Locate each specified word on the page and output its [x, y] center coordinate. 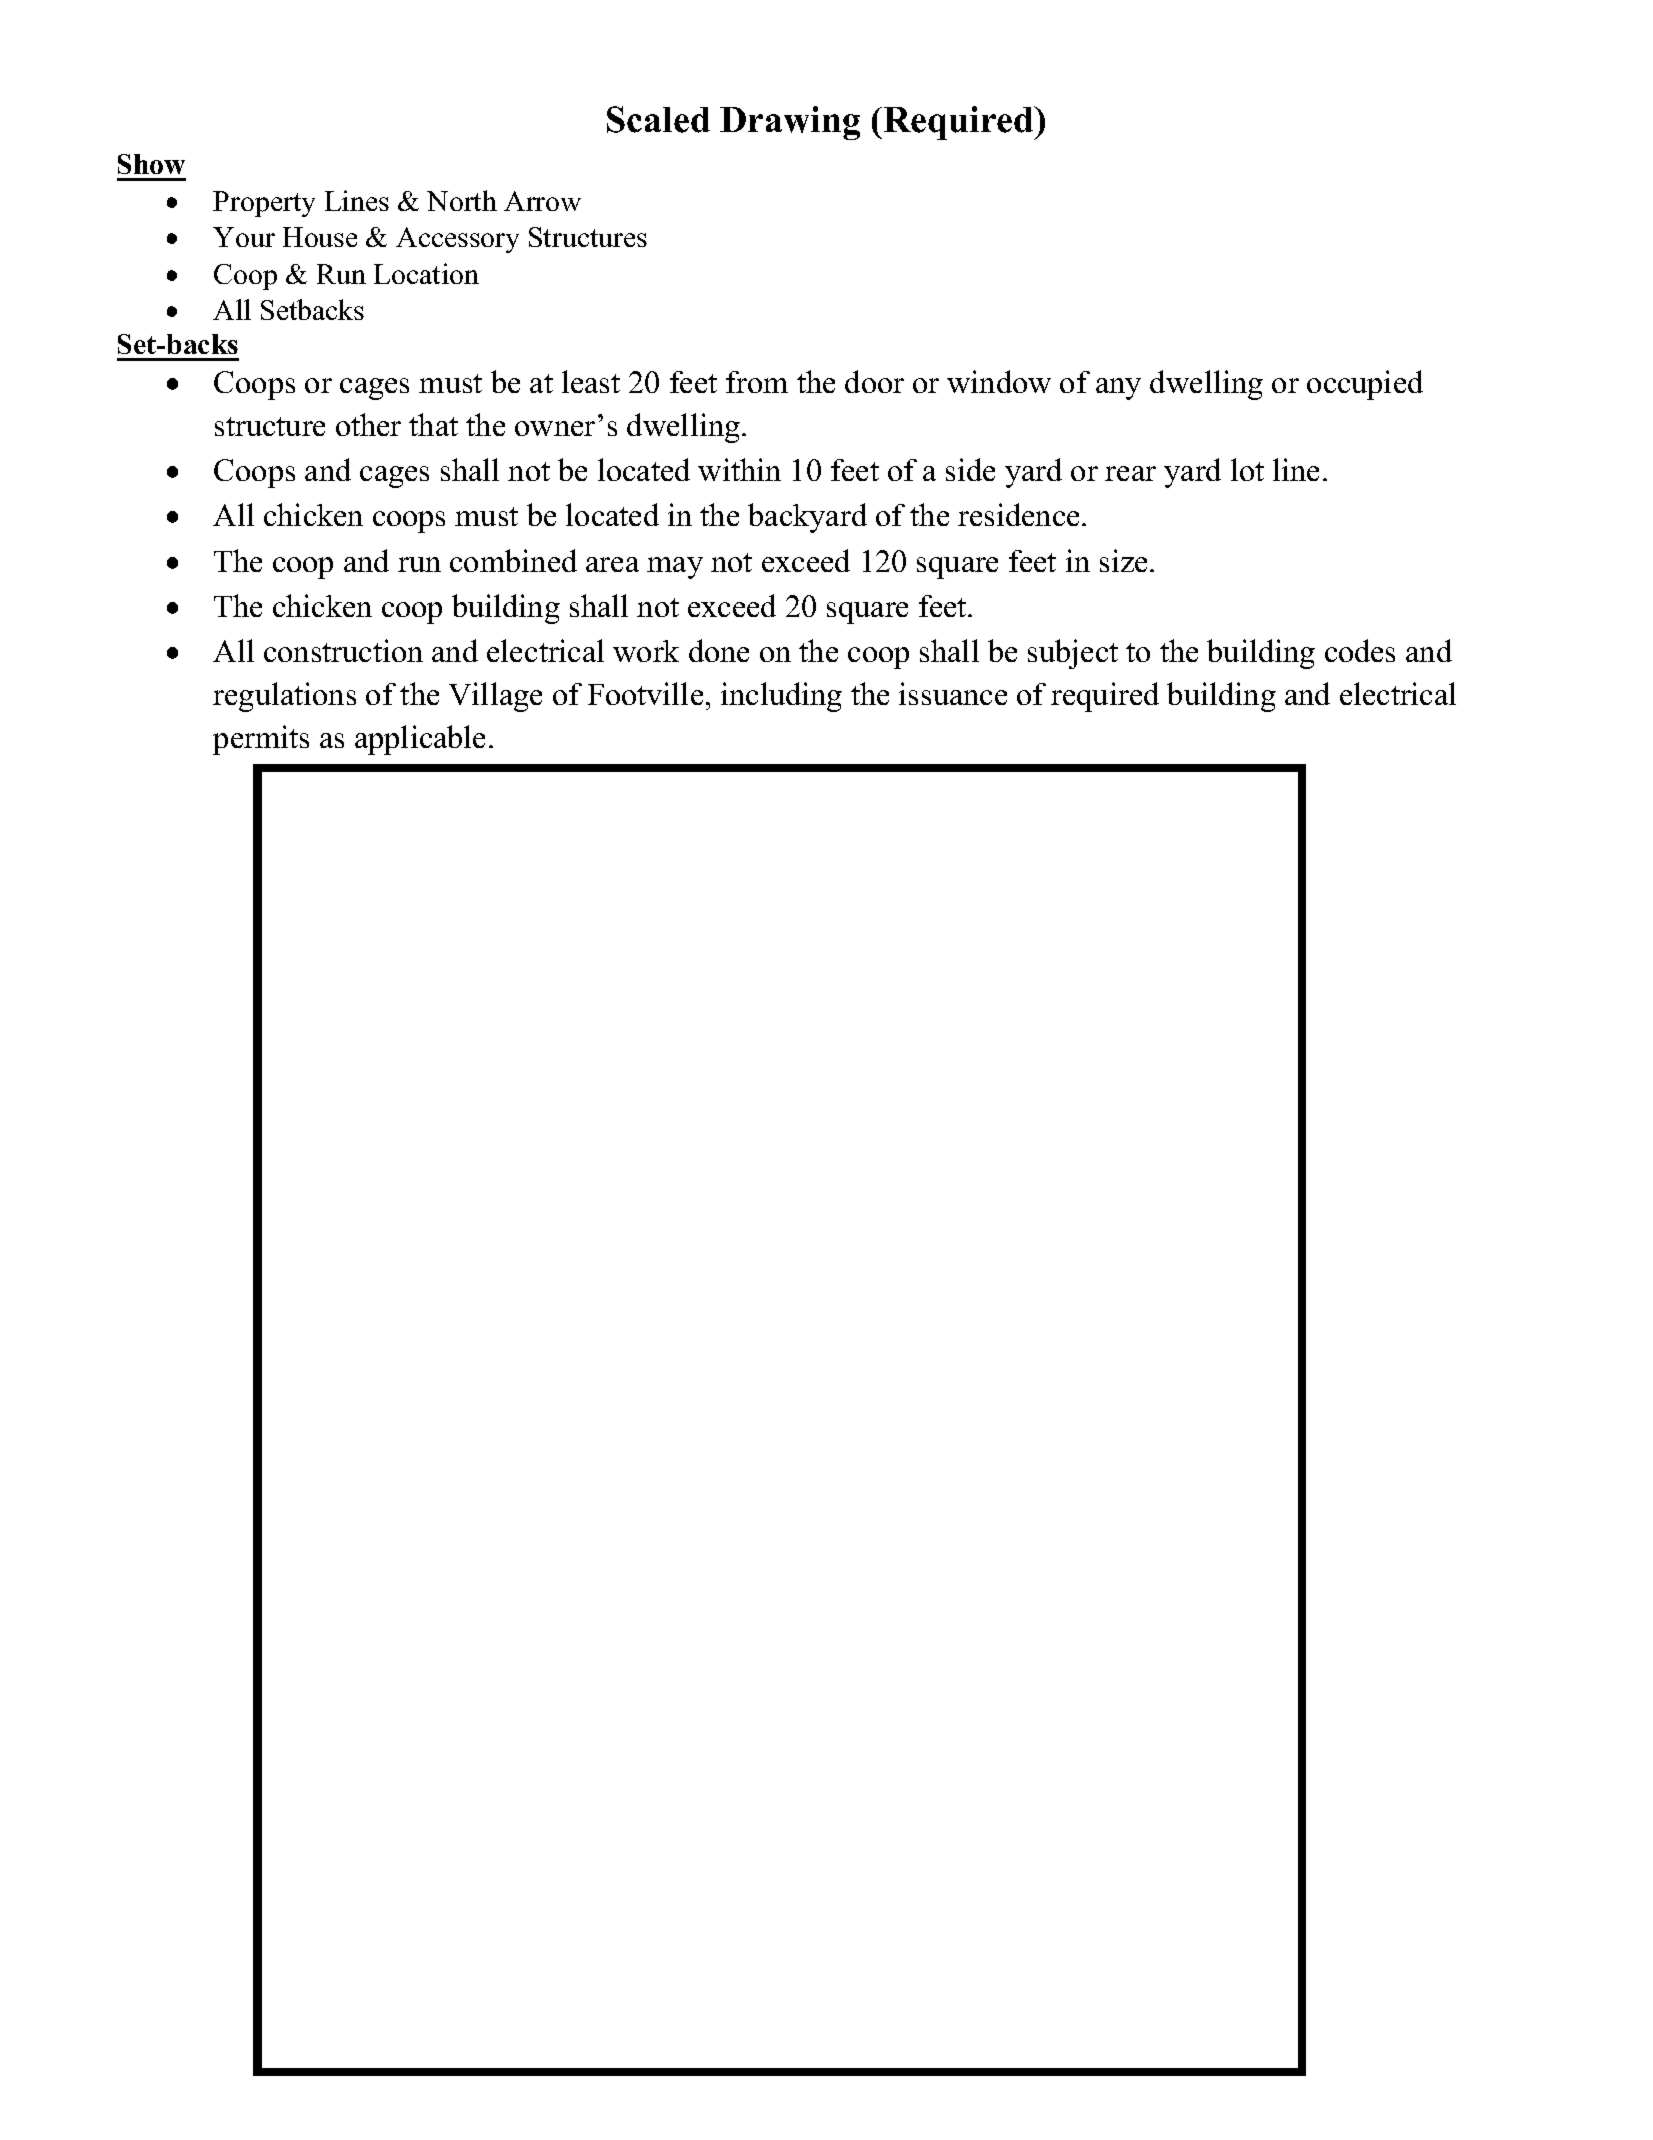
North [462, 200]
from [757, 382]
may [675, 568]
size [1123, 560]
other [368, 424]
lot [1247, 469]
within [739, 469]
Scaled [658, 119]
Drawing [790, 123]
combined [513, 560]
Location [426, 273]
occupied [1365, 385]
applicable [420, 740]
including [781, 697]
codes [1360, 650]
